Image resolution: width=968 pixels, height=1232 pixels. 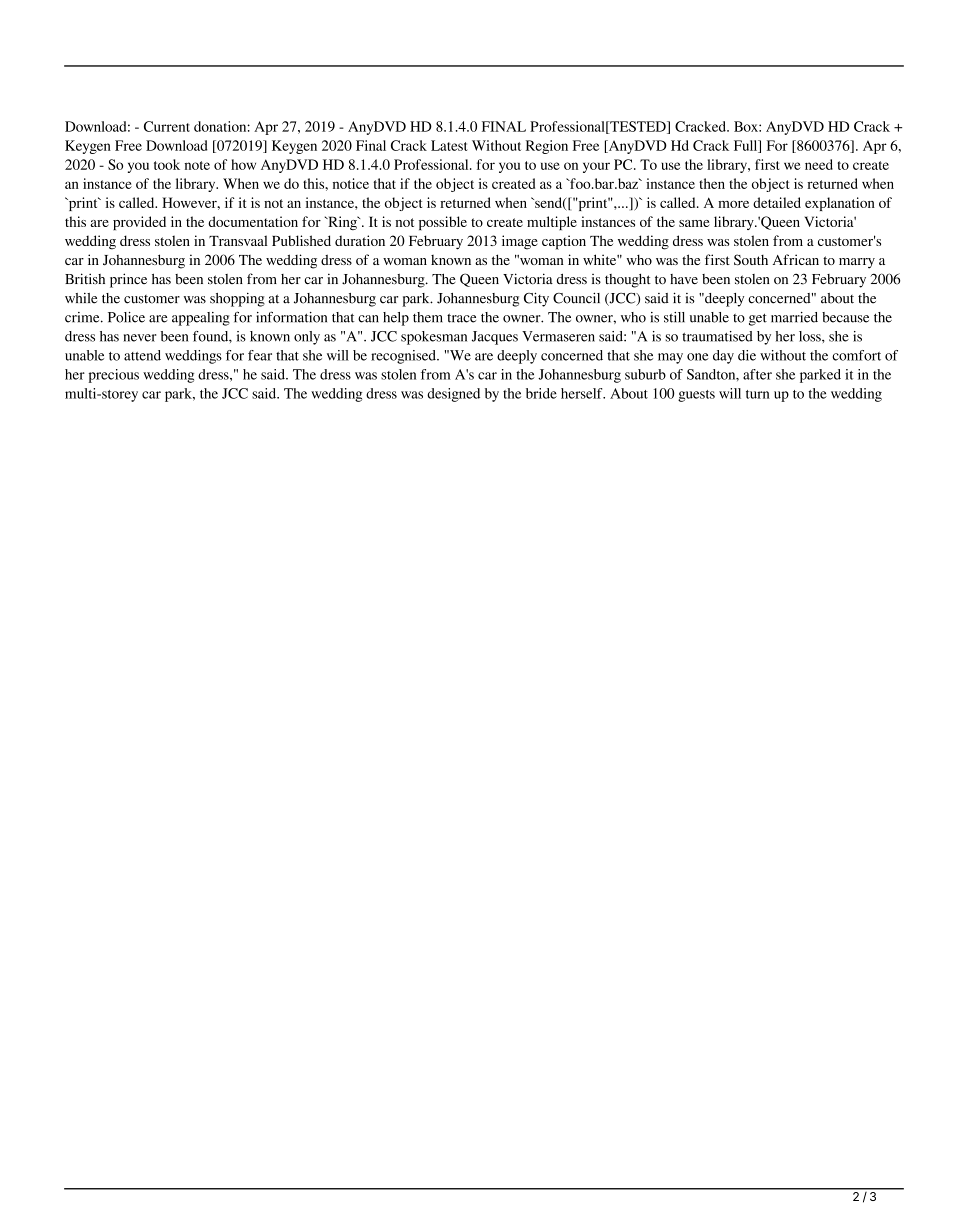 I want to click on image, so click(x=520, y=242).
